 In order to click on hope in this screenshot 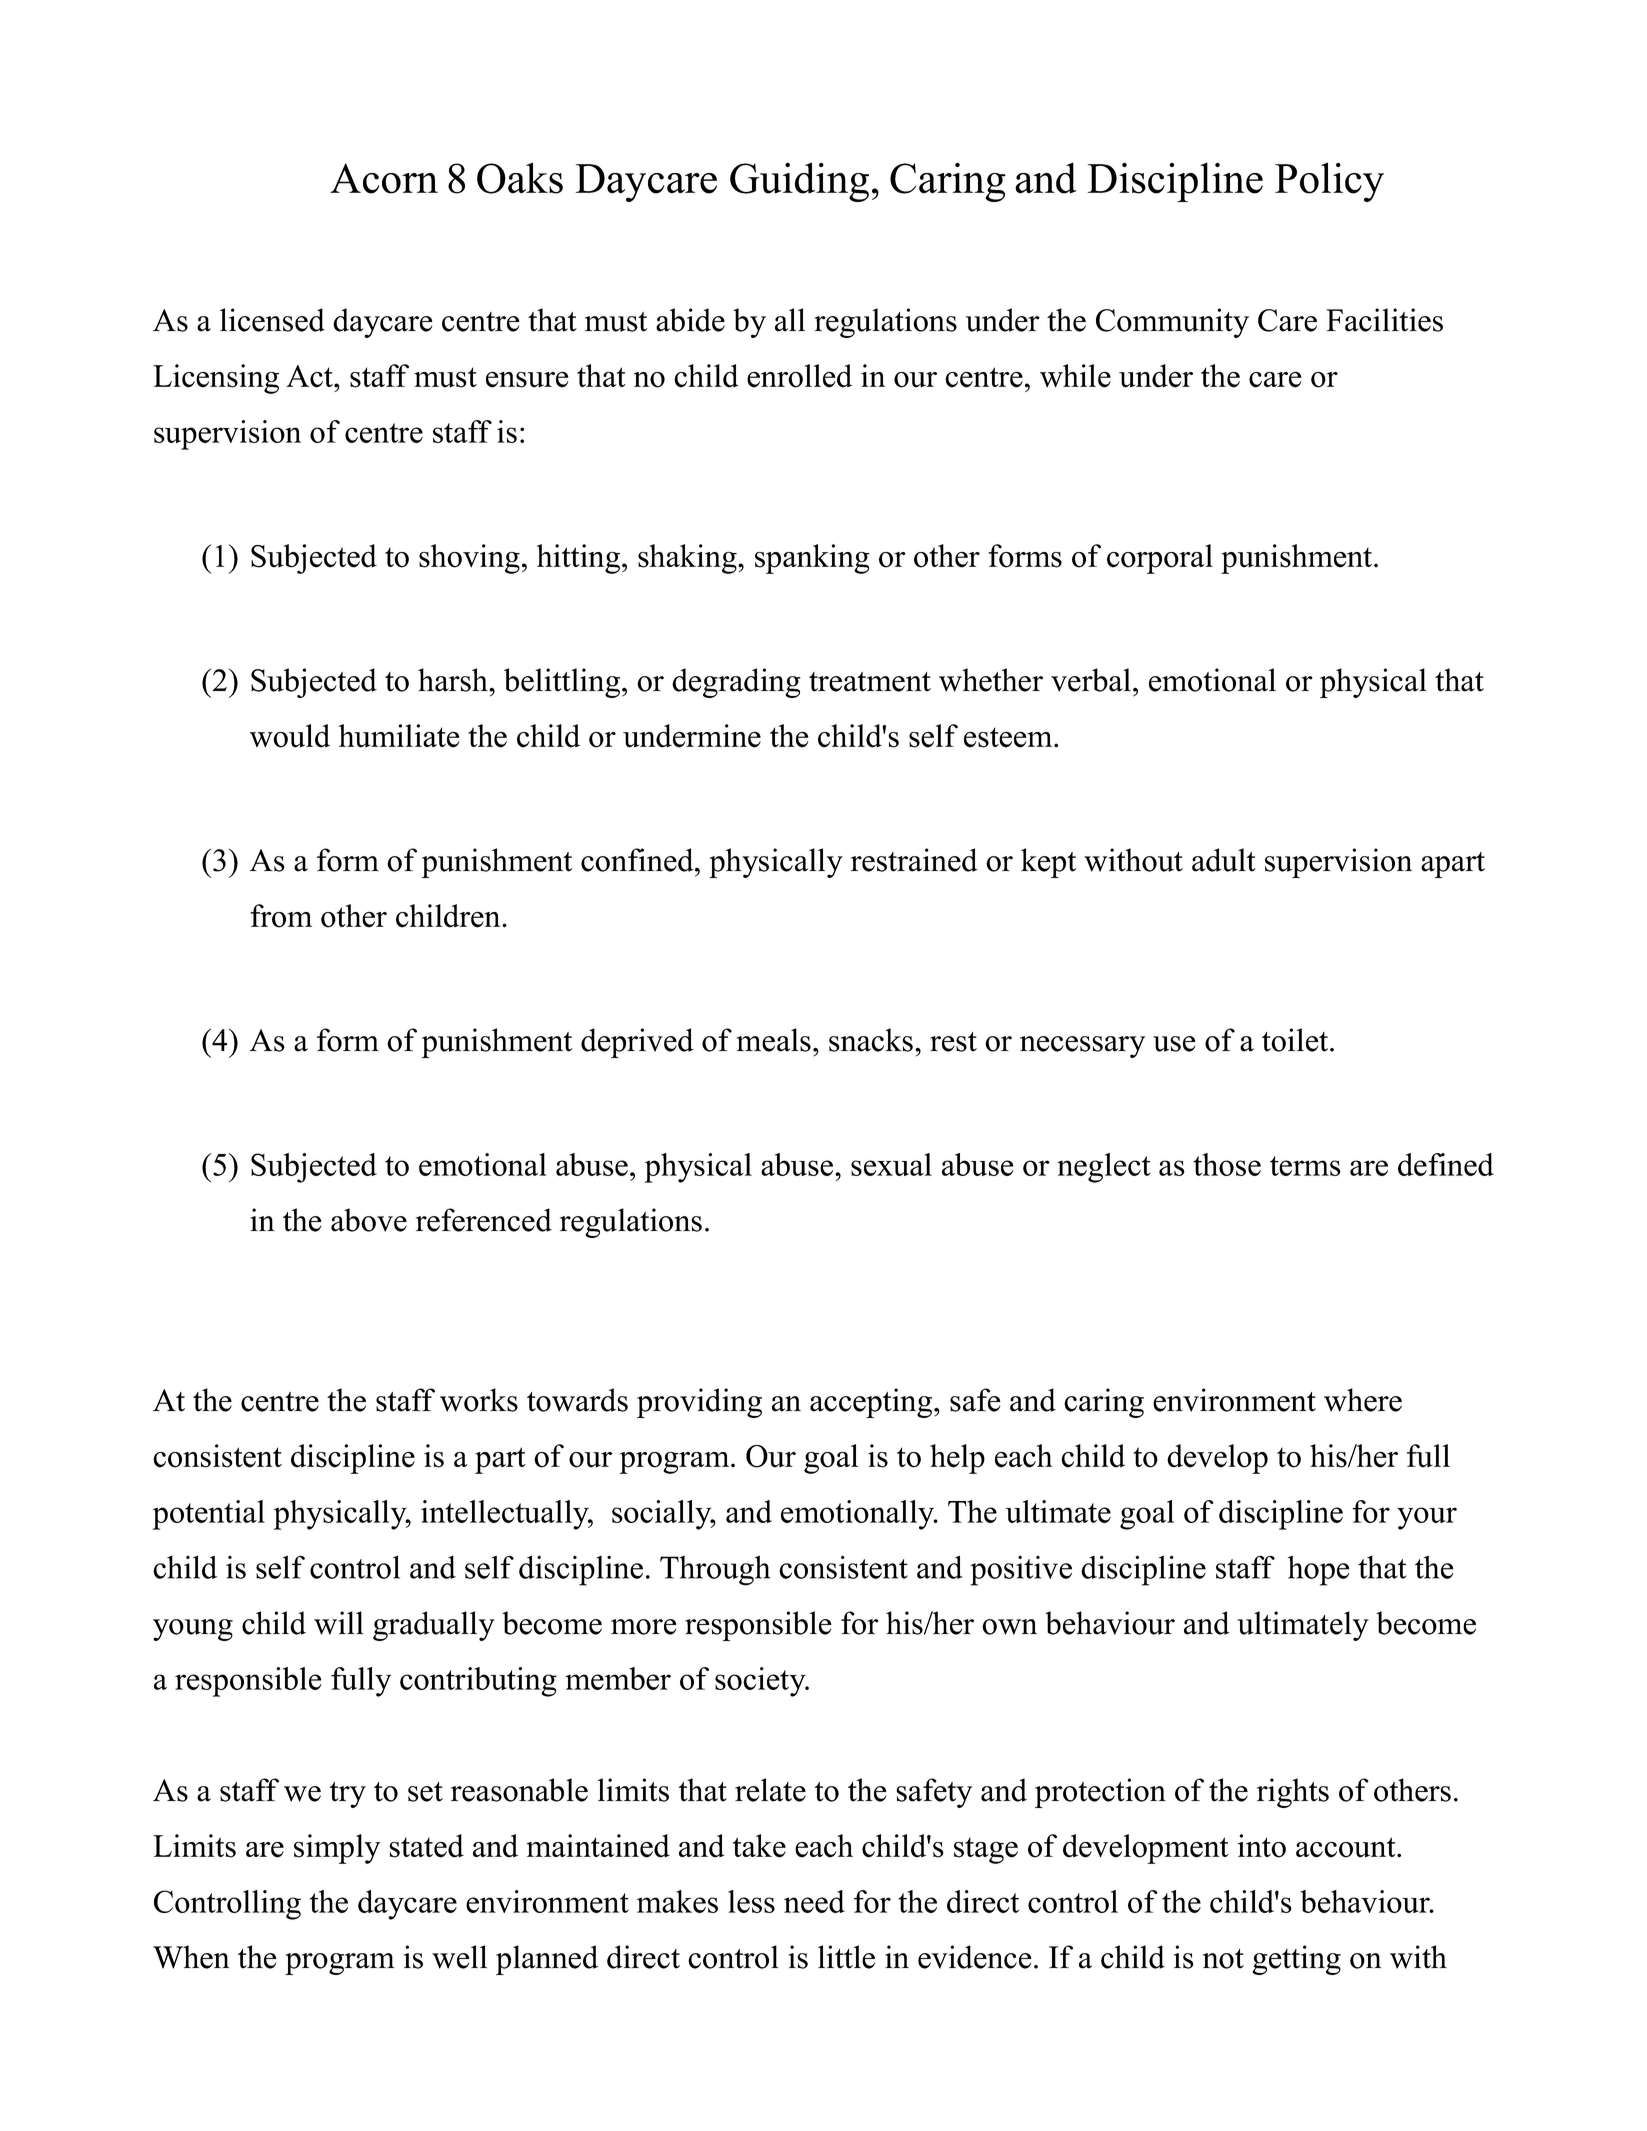, I will do `click(1319, 1571)`.
